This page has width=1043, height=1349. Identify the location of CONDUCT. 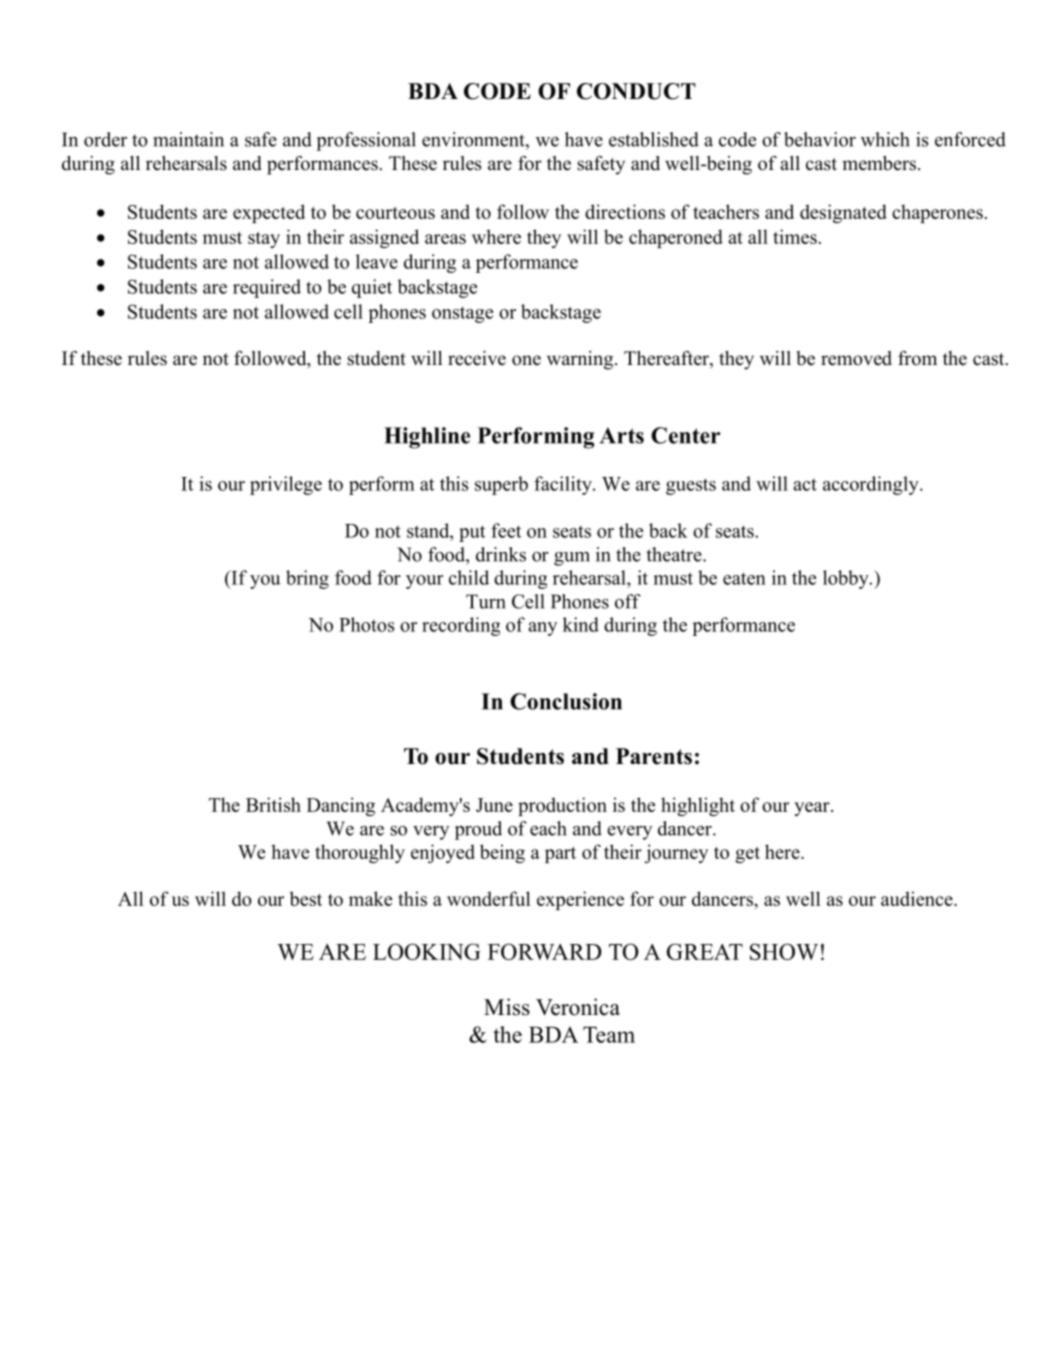
(636, 91).
